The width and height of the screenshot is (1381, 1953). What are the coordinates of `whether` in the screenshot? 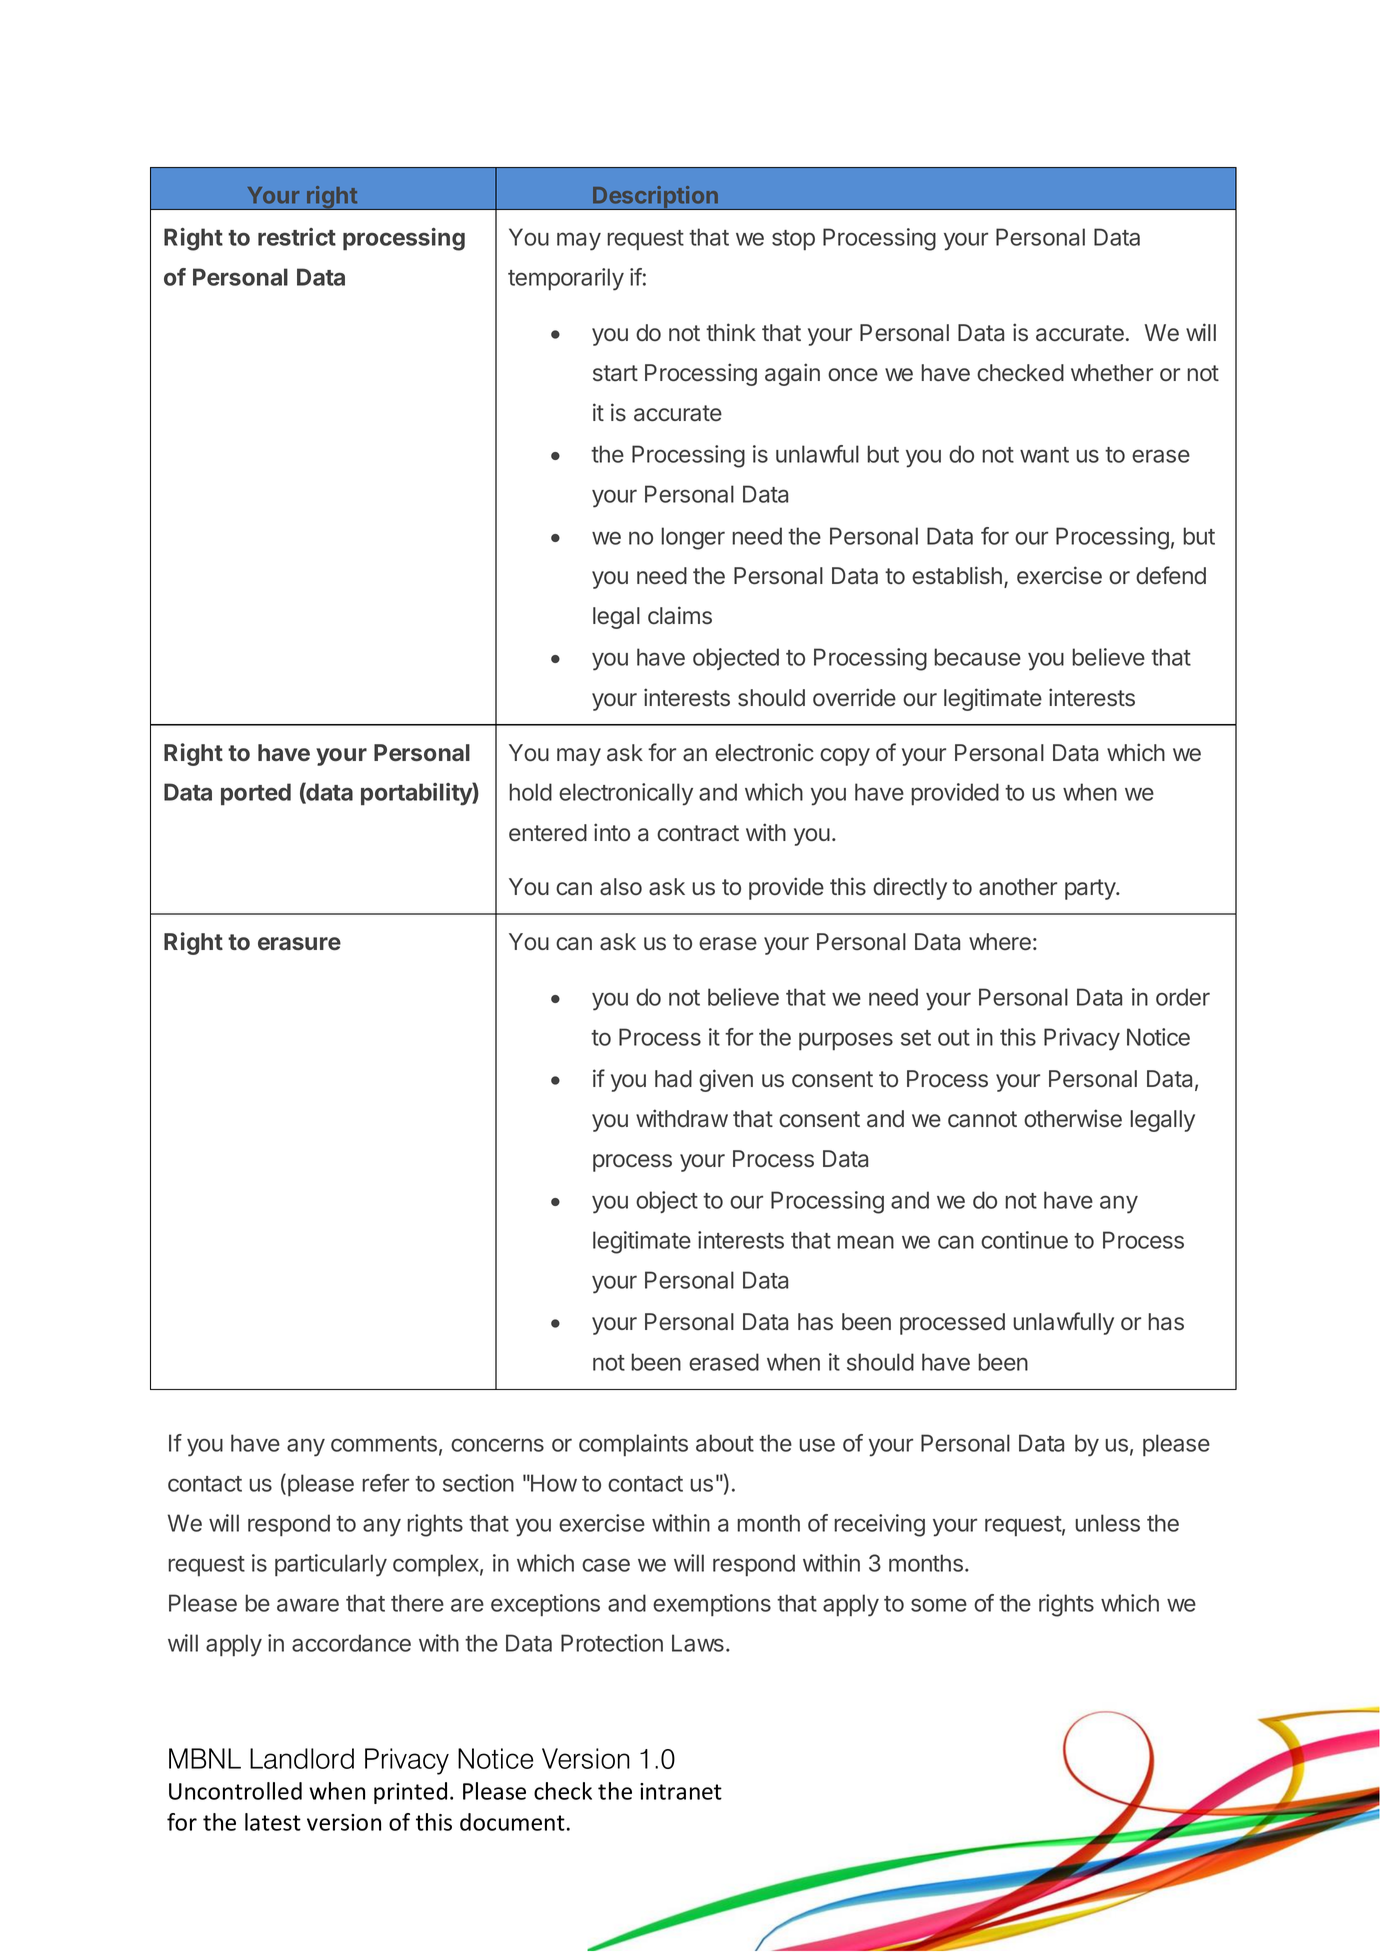 It's located at (1112, 373).
